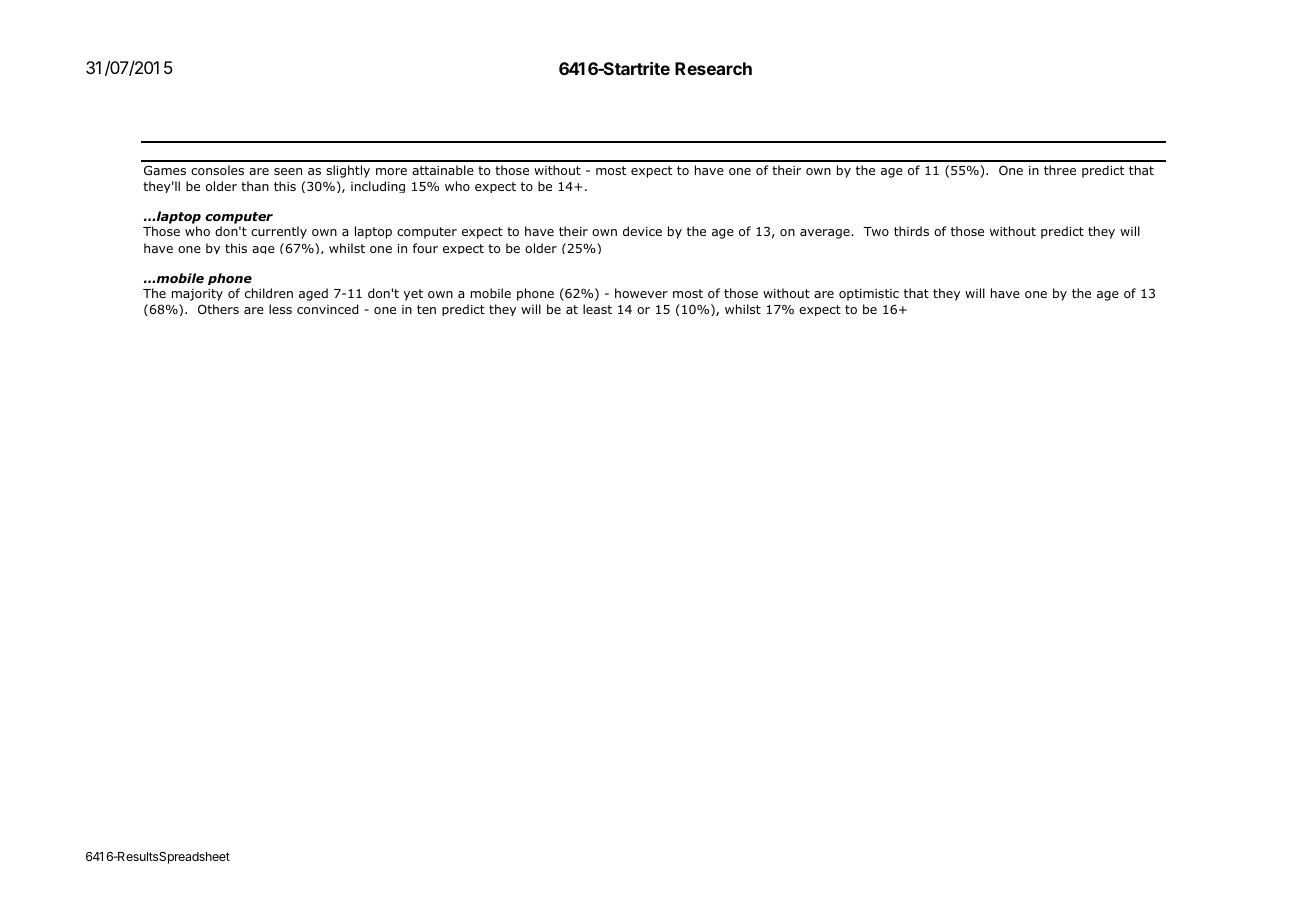 The image size is (1308, 924). Describe the element at coordinates (1060, 170) in the image. I see `three` at that location.
